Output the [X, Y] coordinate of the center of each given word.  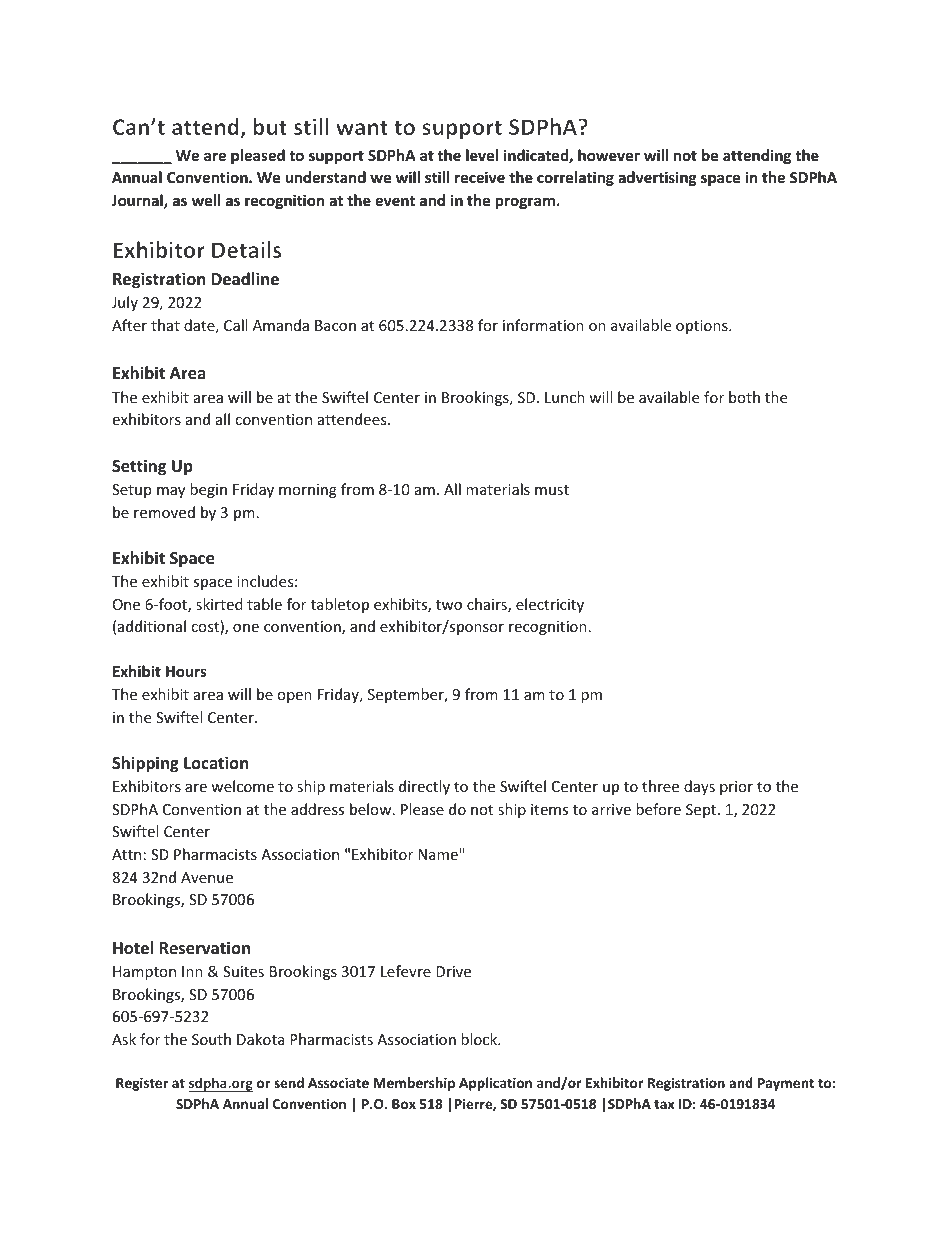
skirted [219, 604]
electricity [550, 605]
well [206, 200]
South [211, 1039]
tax [664, 1104]
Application [495, 1084]
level [482, 155]
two [449, 605]
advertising [657, 178]
